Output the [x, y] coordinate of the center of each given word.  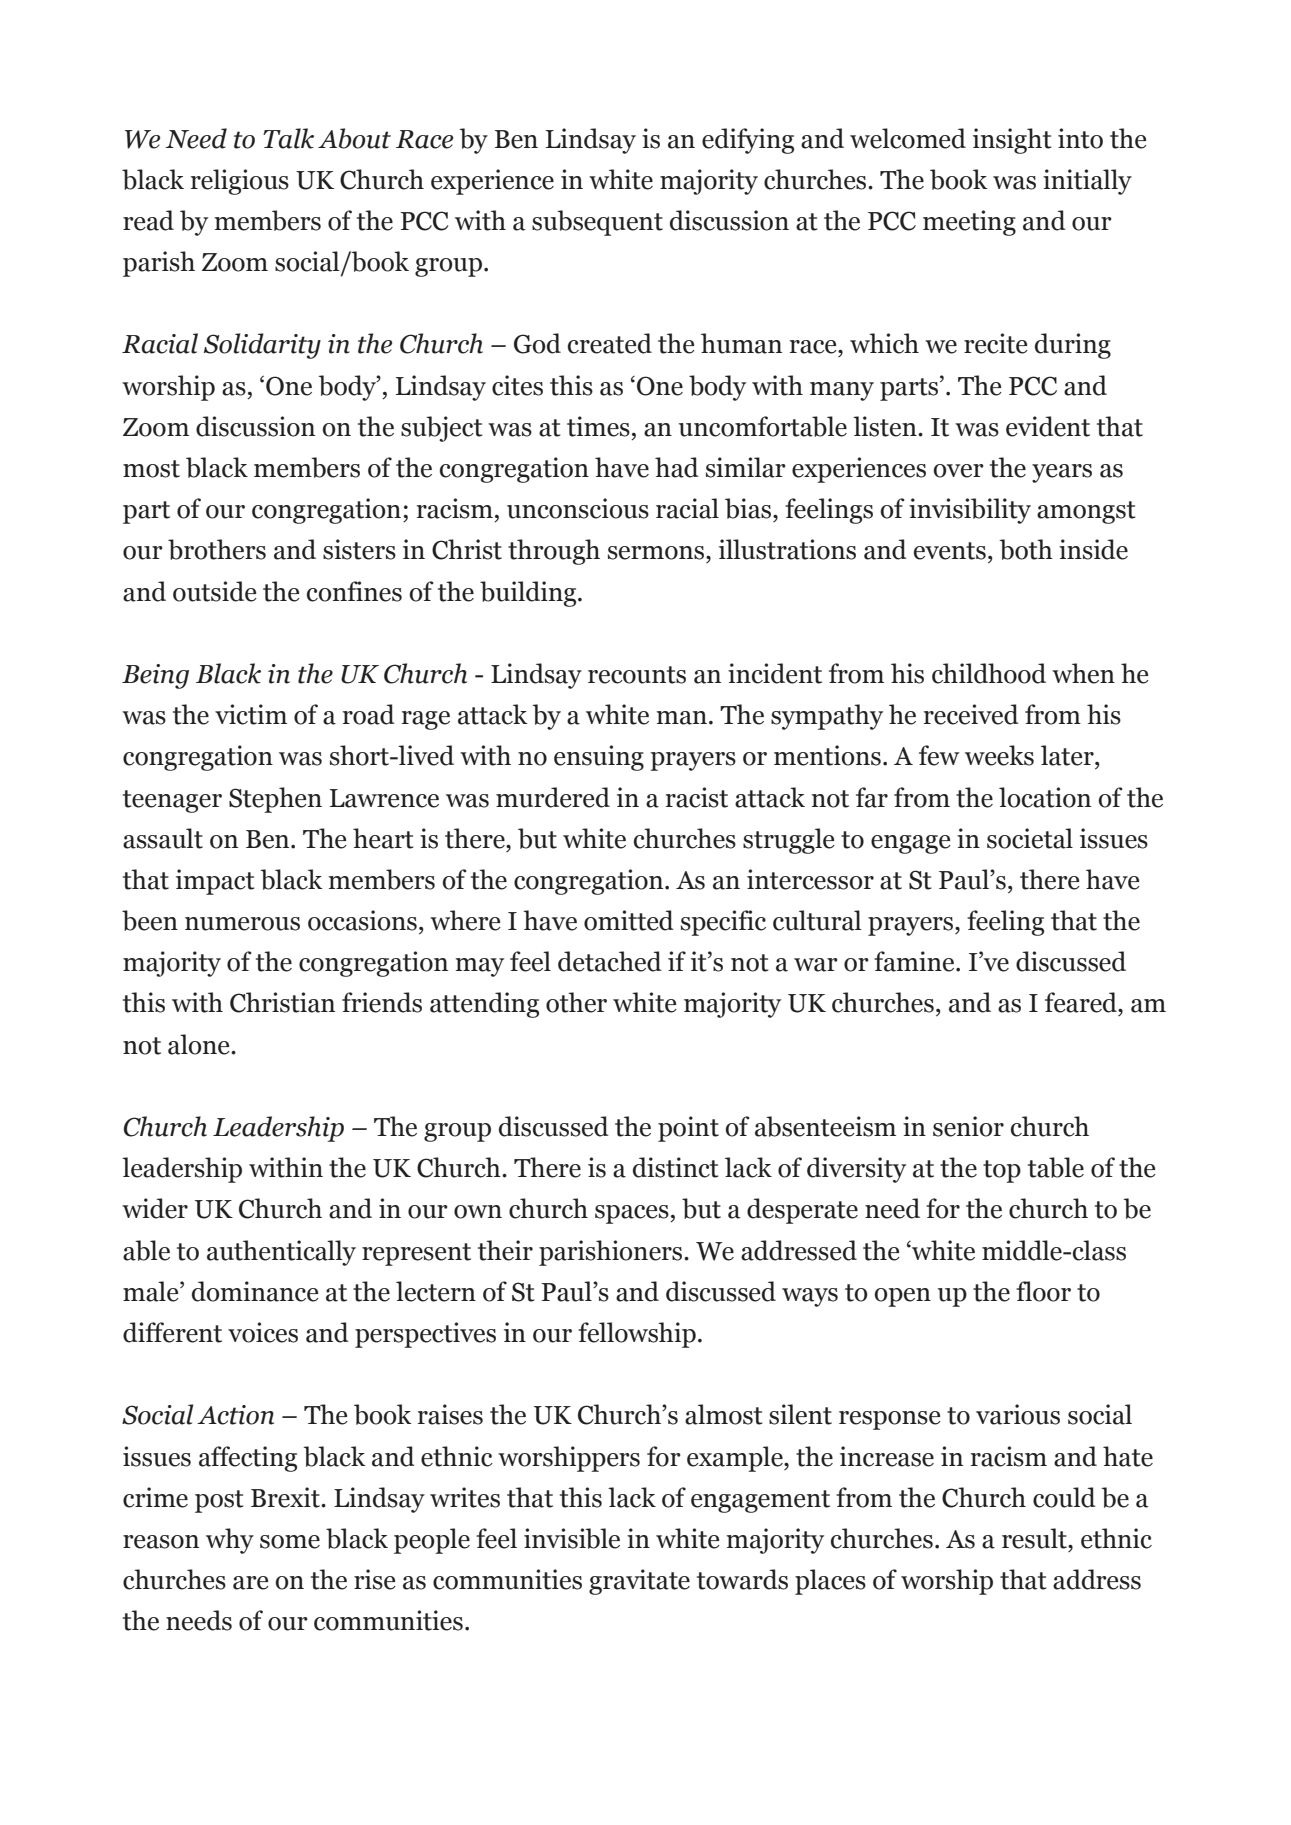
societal [1030, 838]
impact [215, 882]
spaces [633, 1214]
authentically [281, 1253]
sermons [657, 553]
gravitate [639, 1582]
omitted [629, 920]
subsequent [597, 223]
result [1035, 1538]
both [1026, 549]
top [1002, 1171]
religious [240, 182]
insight [1012, 141]
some [290, 1542]
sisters [359, 549]
